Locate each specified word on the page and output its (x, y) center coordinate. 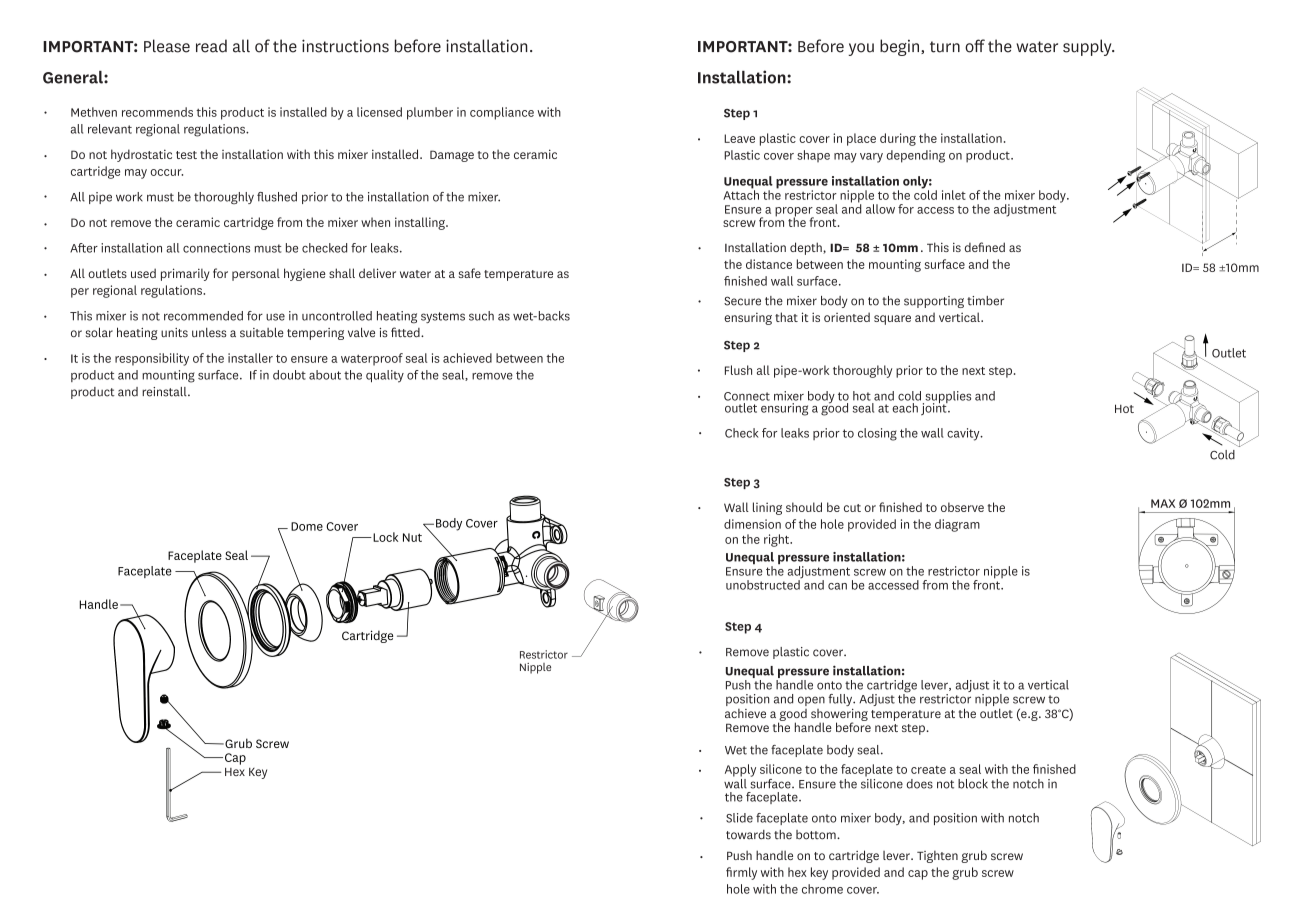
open (811, 701)
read (211, 46)
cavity (964, 434)
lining (767, 508)
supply (1088, 47)
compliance (502, 113)
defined (985, 247)
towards (748, 835)
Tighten (937, 857)
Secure (742, 301)
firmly (741, 873)
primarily (185, 274)
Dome (307, 526)
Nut (412, 537)
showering (839, 716)
